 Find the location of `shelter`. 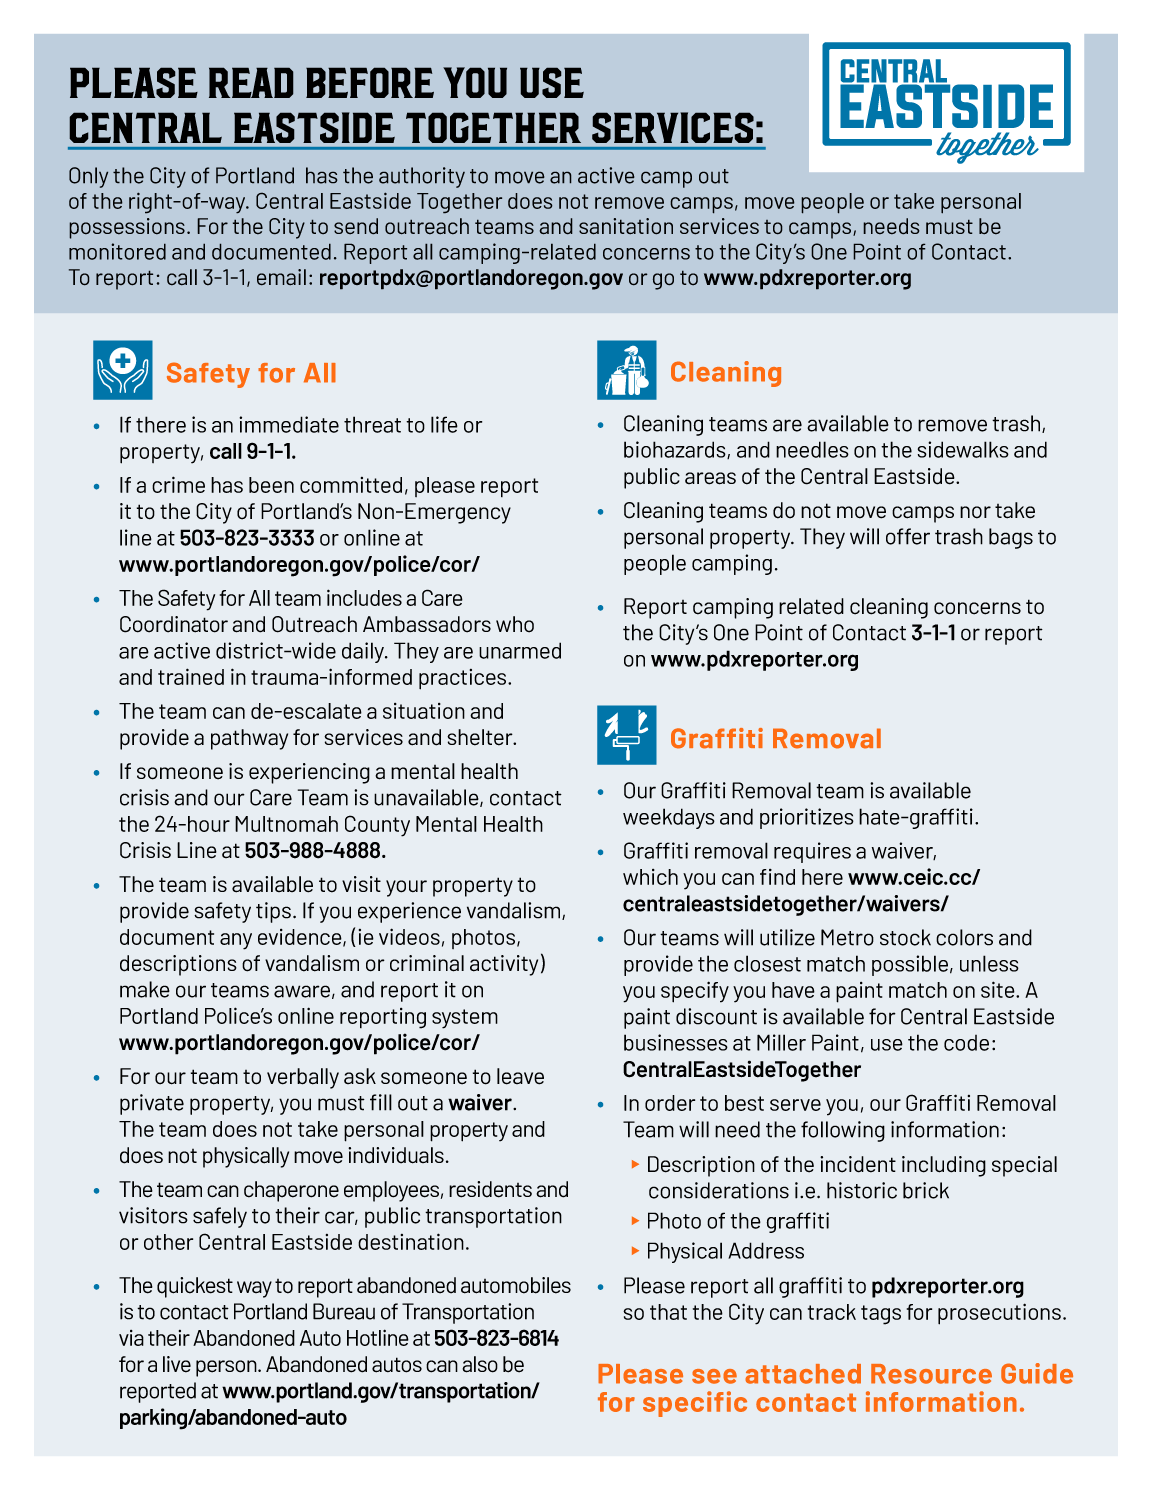

shelter is located at coordinates (481, 737).
